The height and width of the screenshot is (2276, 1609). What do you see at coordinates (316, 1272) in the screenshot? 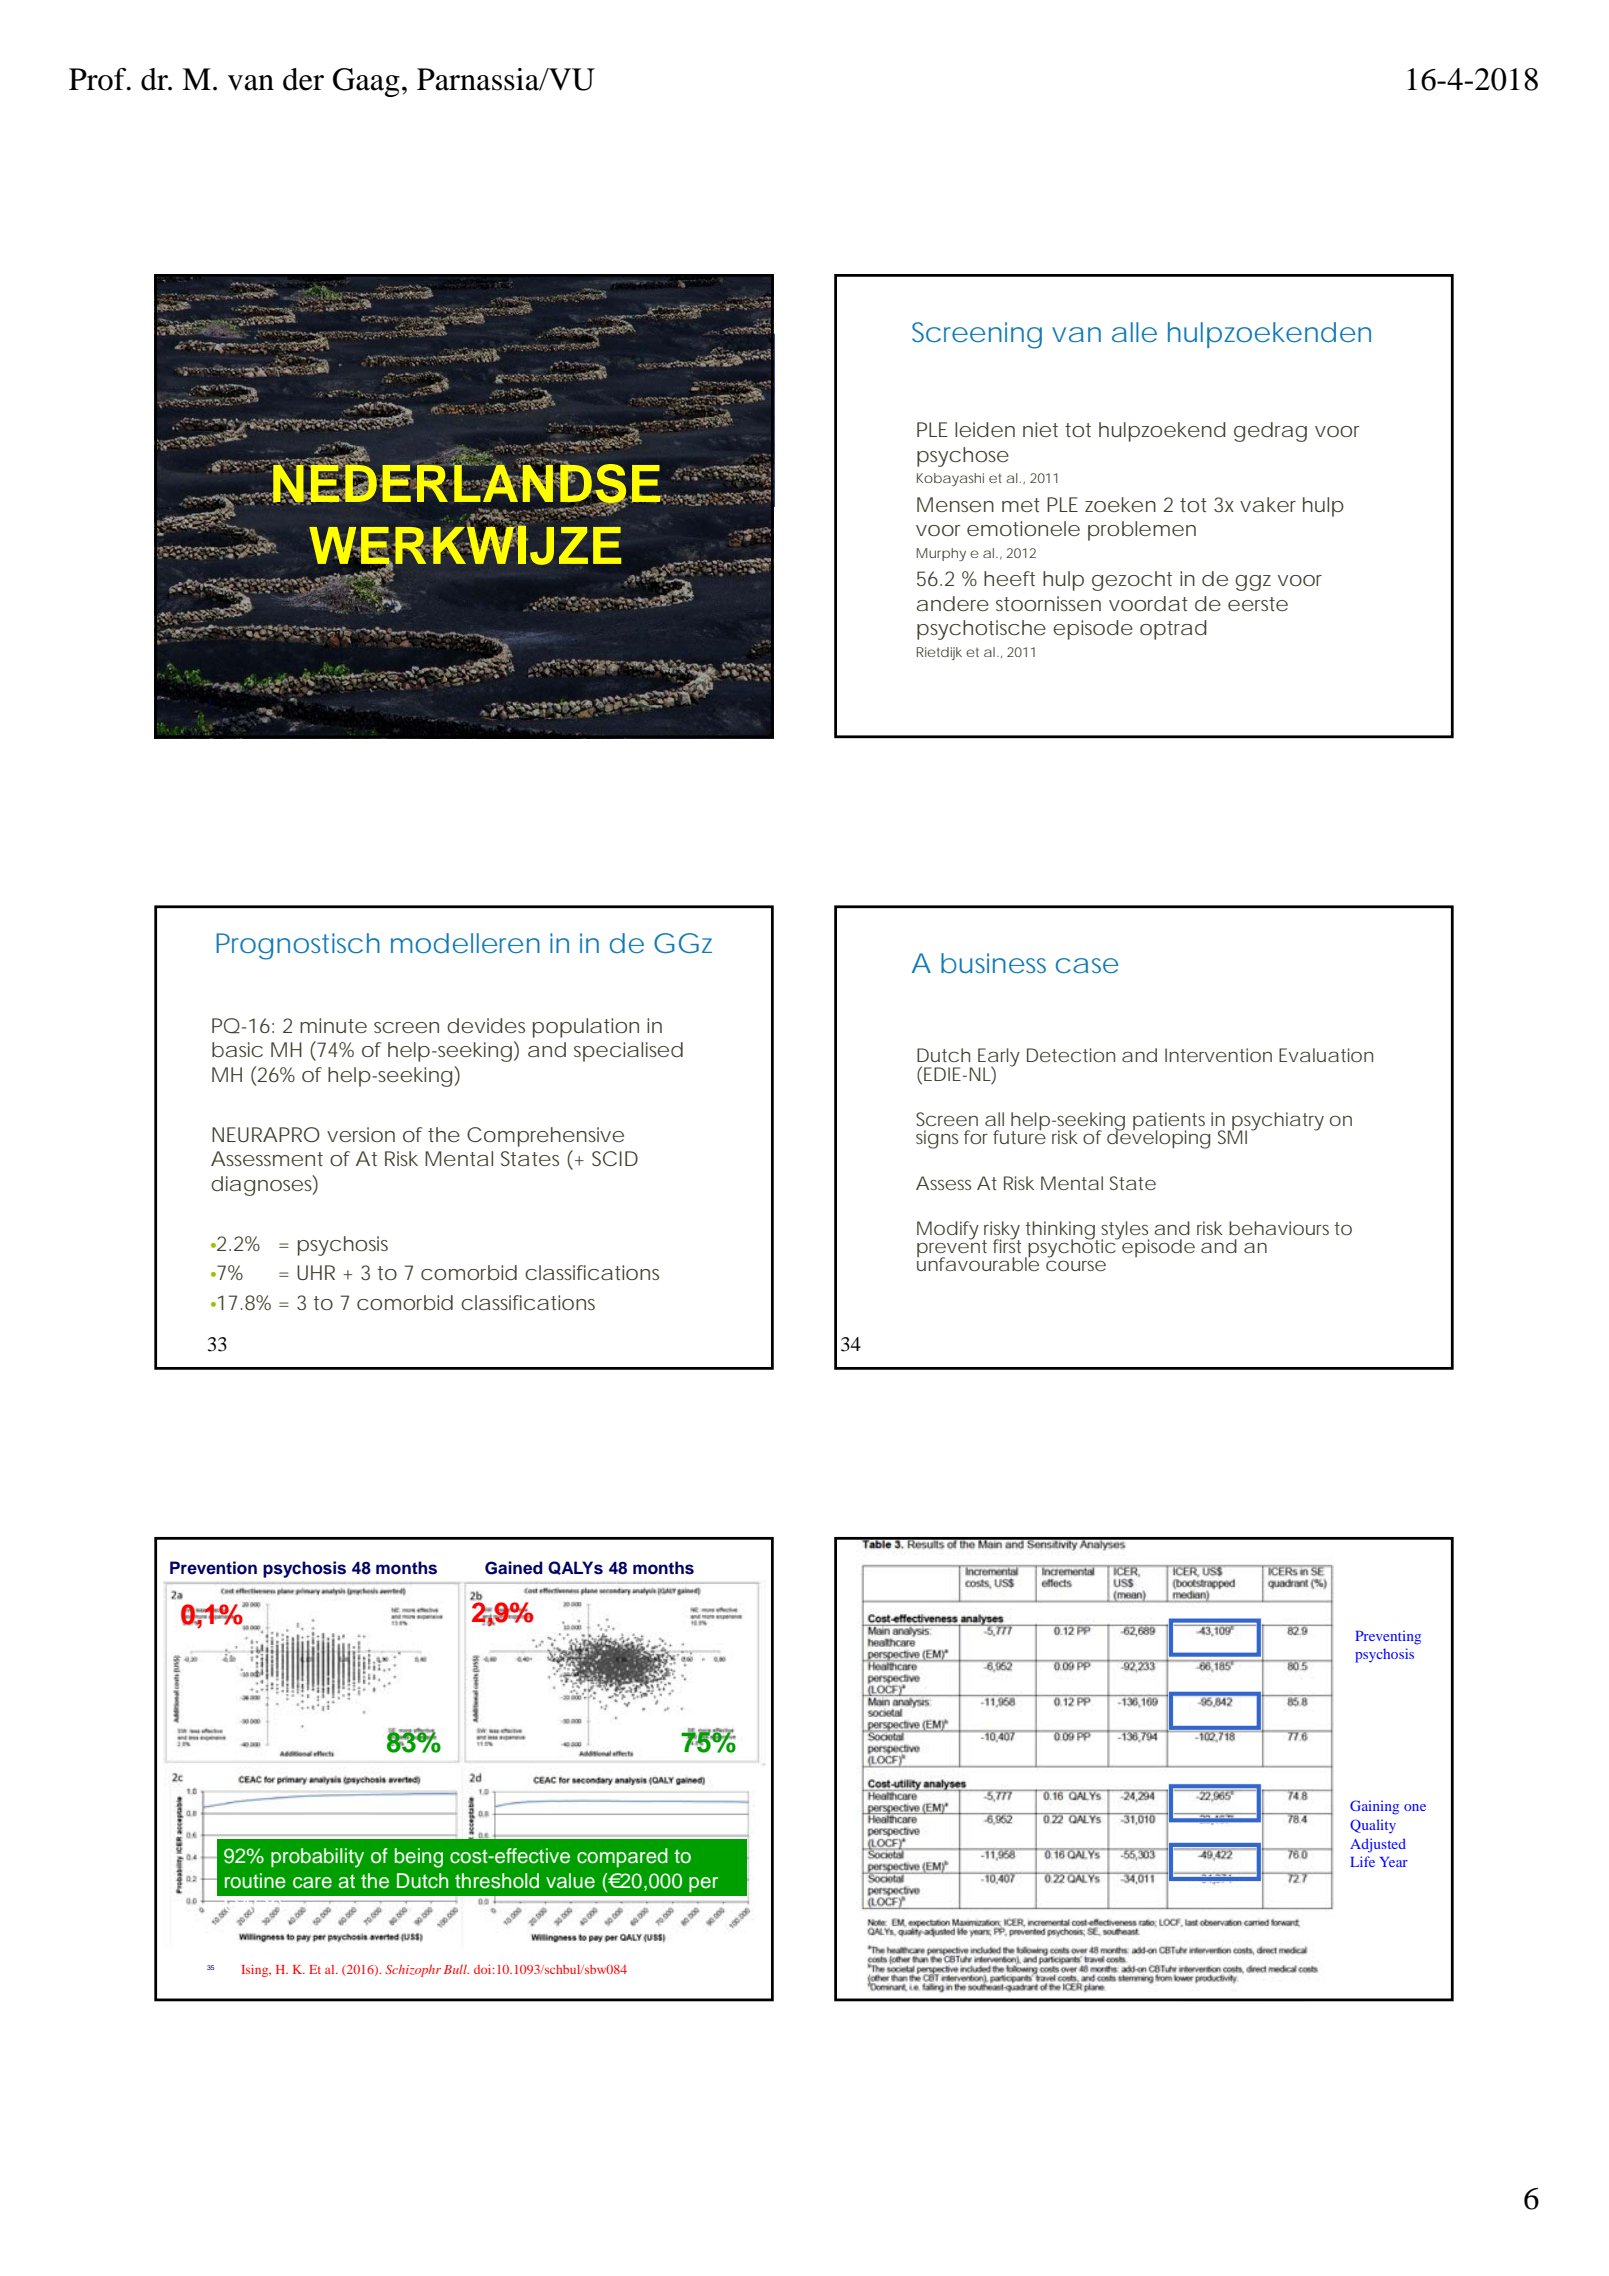
I see `UHR` at bounding box center [316, 1272].
